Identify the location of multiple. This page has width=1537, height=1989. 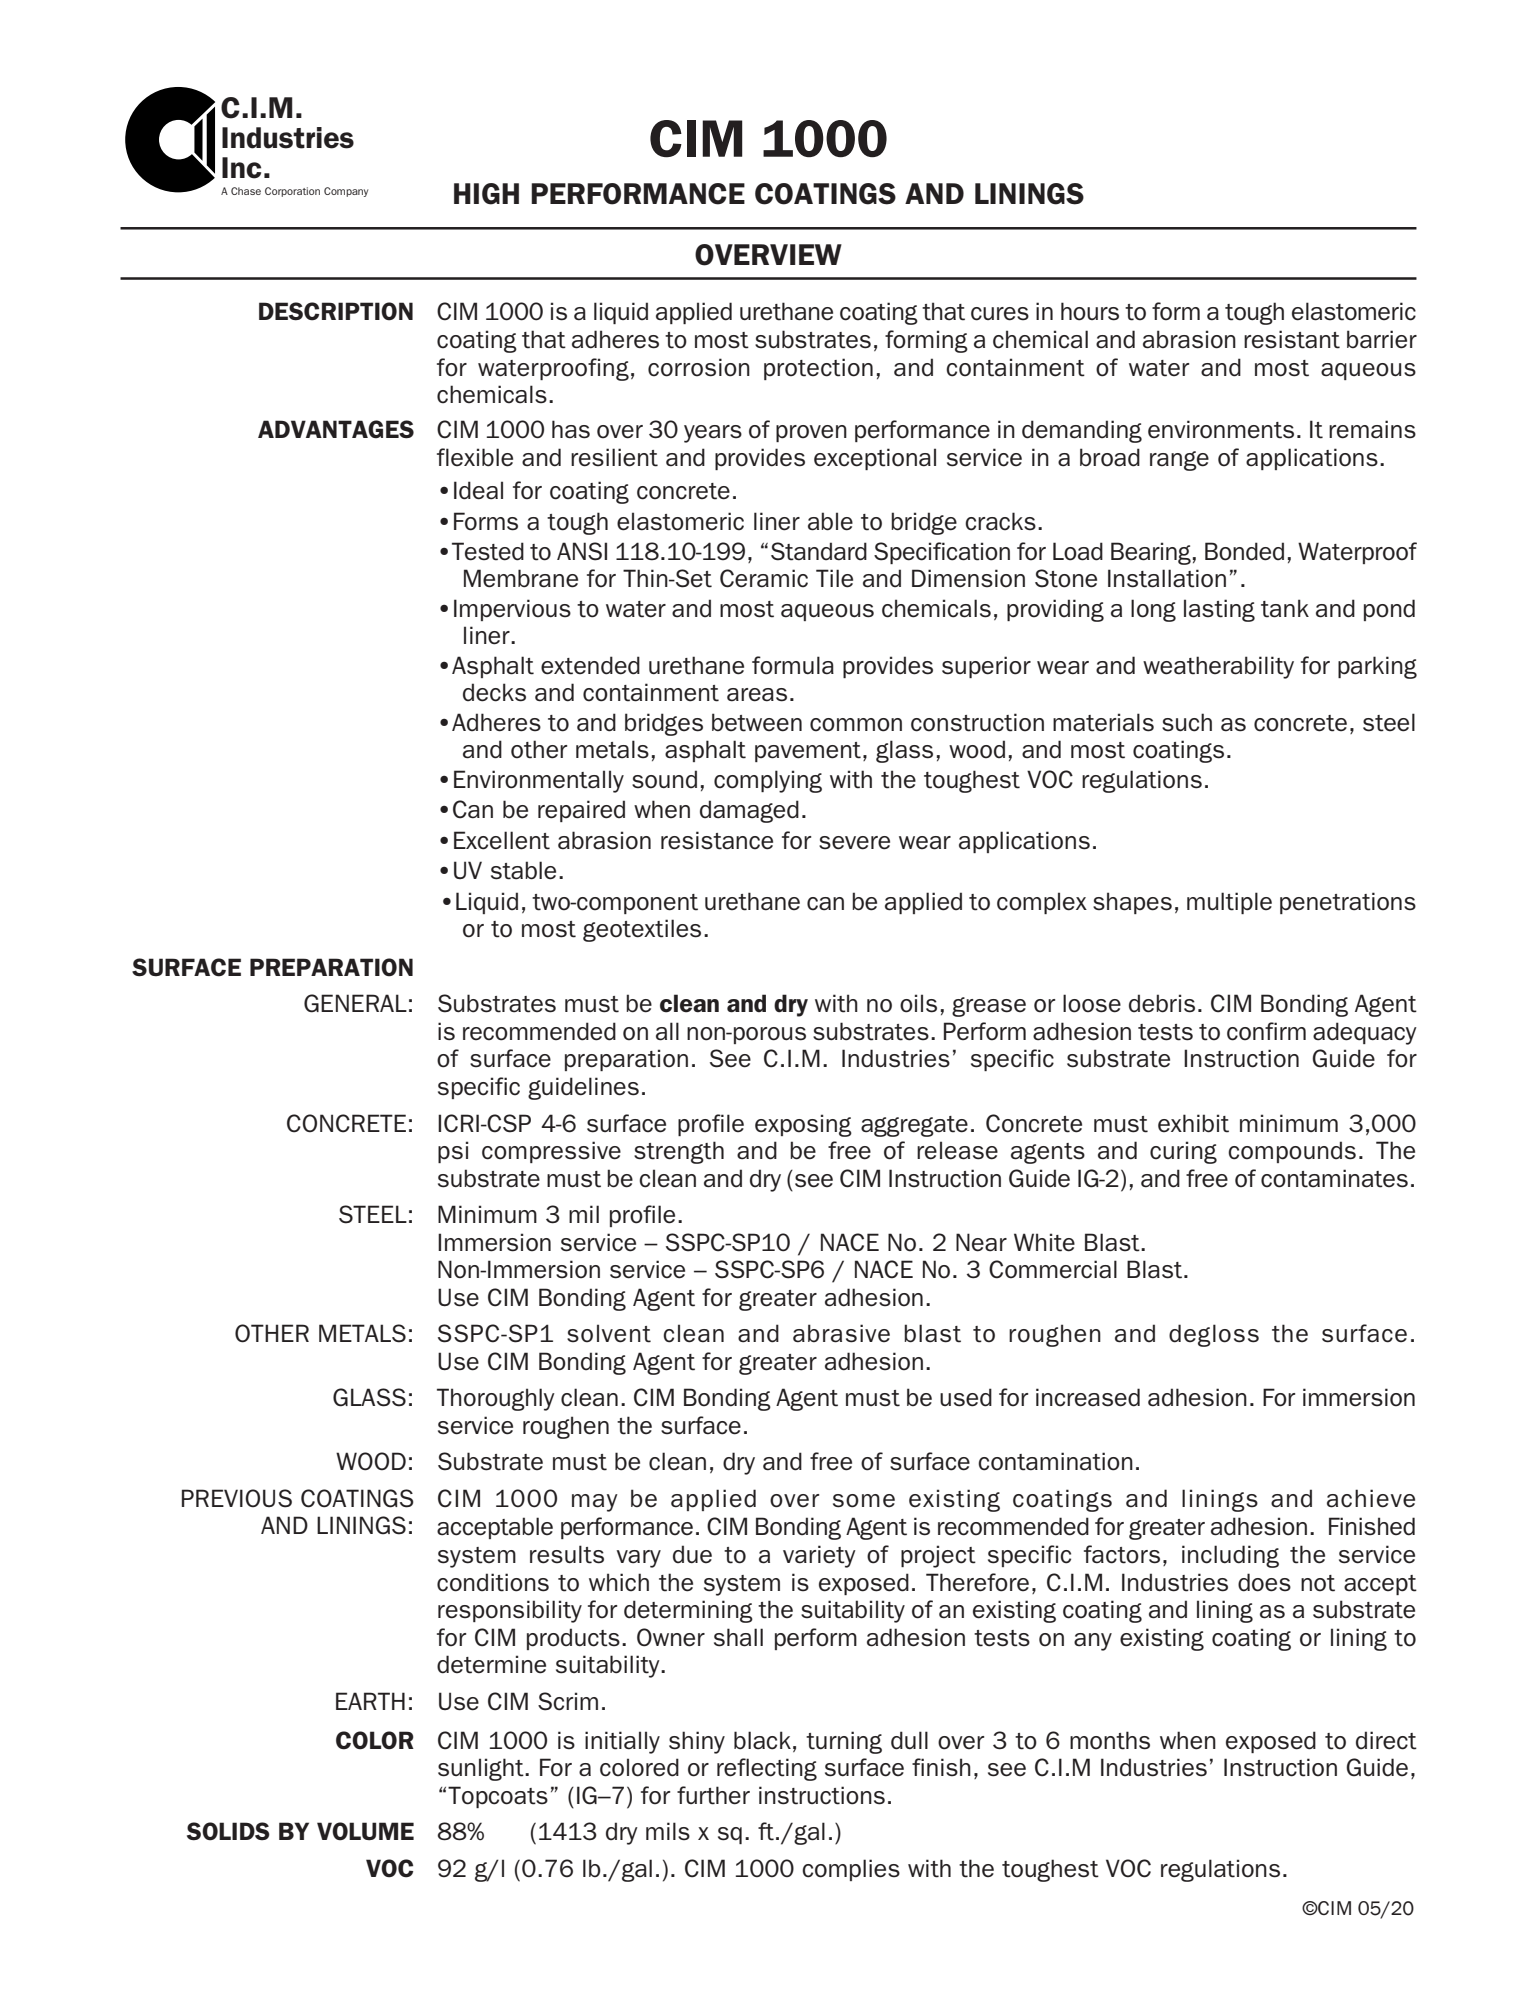
(1229, 903).
